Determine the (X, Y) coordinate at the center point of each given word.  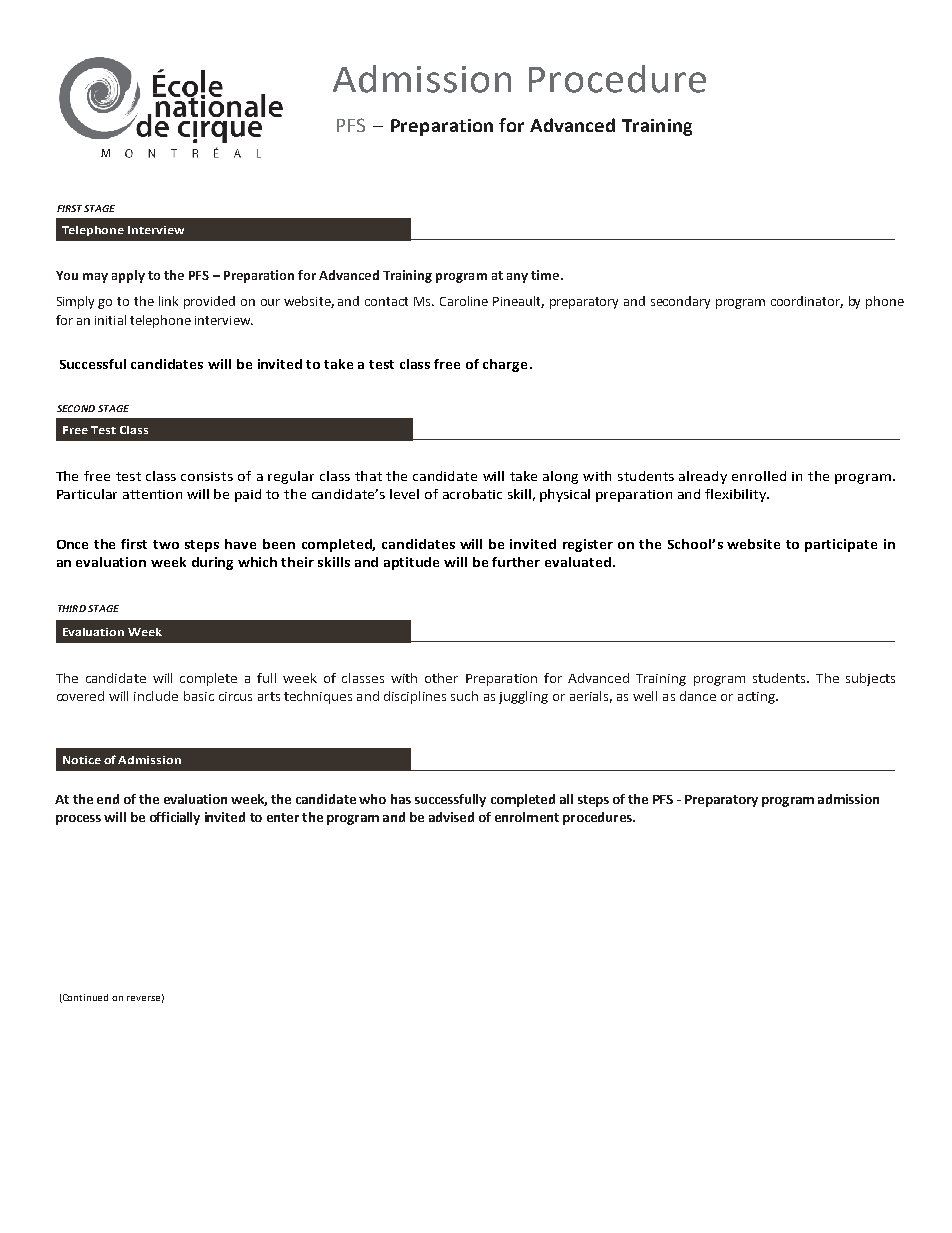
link (168, 301)
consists (207, 476)
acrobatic (472, 494)
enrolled (759, 476)
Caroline (464, 301)
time (545, 275)
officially (175, 818)
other (441, 678)
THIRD (72, 608)
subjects (870, 679)
